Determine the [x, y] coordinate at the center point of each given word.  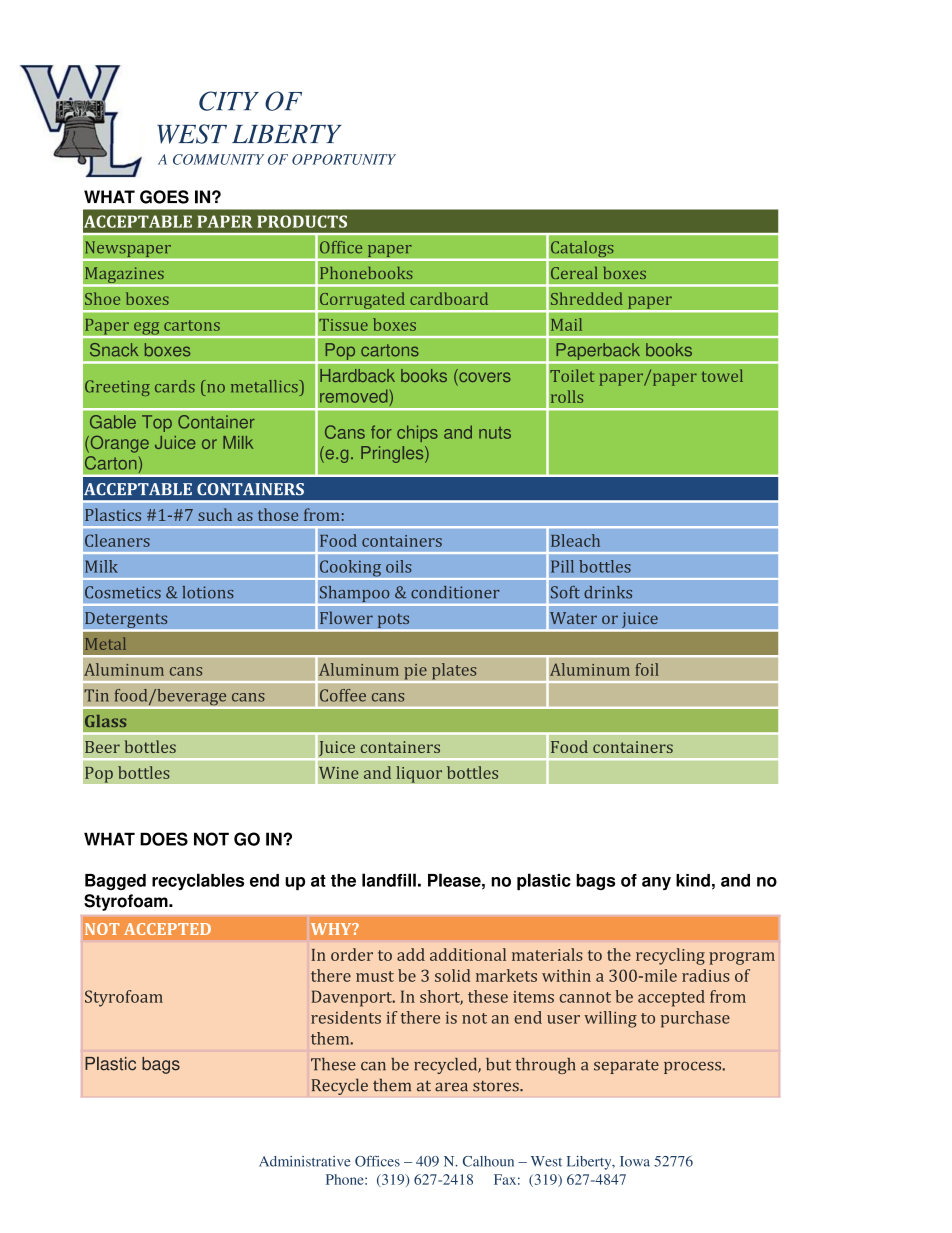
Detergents [126, 620]
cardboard [449, 298]
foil [647, 669]
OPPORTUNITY [344, 159]
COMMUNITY [218, 159]
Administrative [305, 1161]
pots [393, 620]
